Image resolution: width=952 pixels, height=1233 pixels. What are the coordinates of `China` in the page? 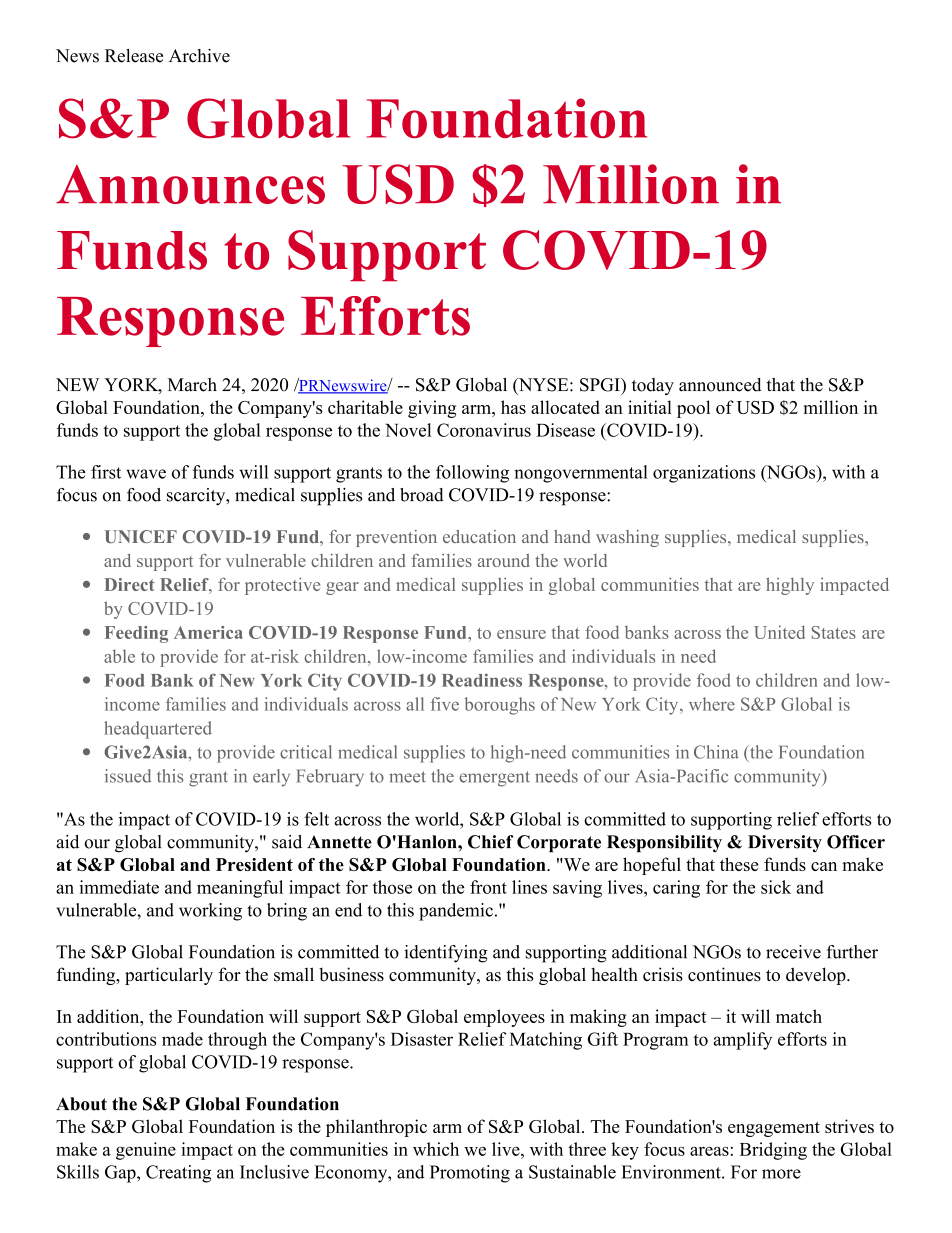 It's located at (716, 752).
